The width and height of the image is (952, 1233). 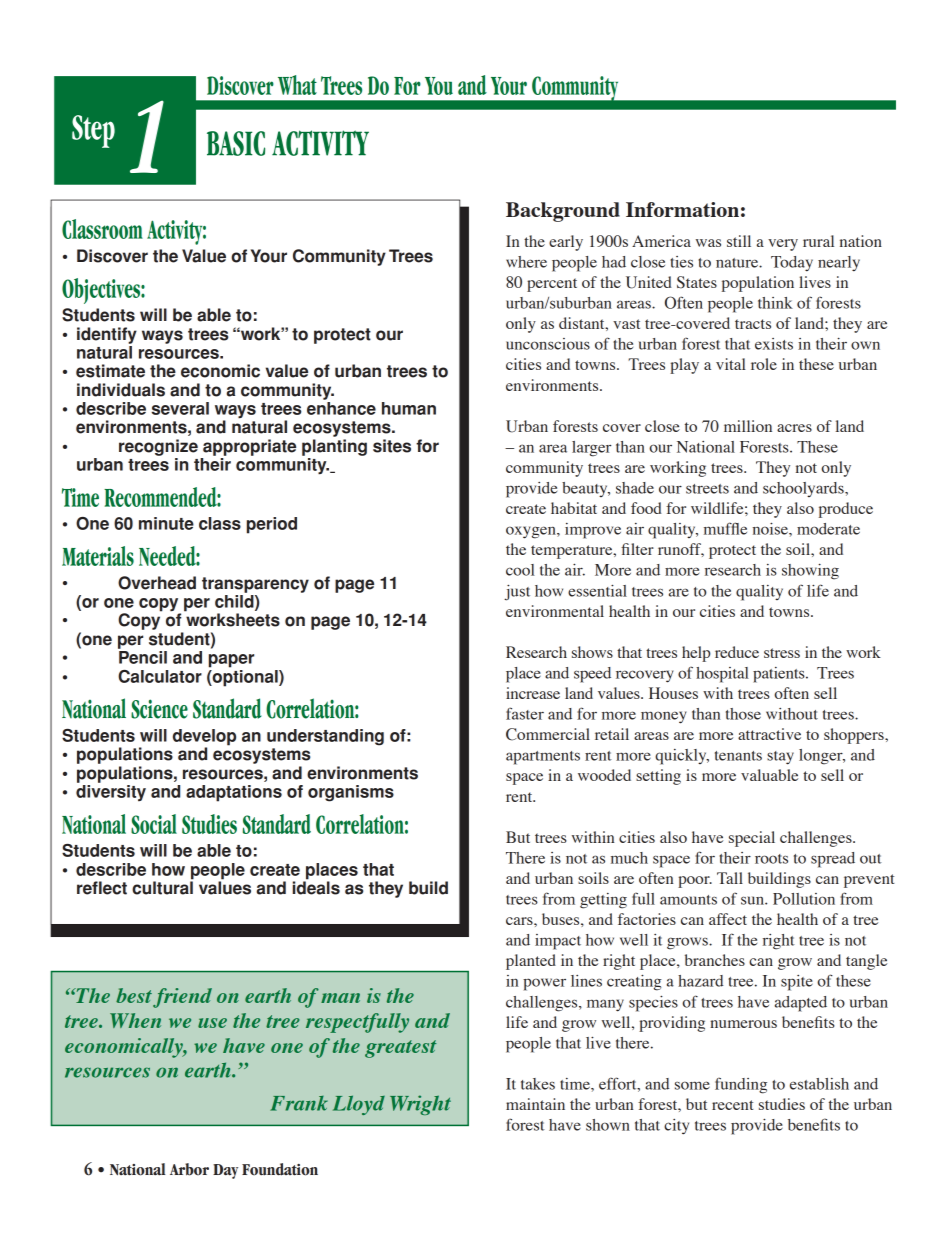 What do you see at coordinates (143, 657) in the image?
I see `Pencil` at bounding box center [143, 657].
